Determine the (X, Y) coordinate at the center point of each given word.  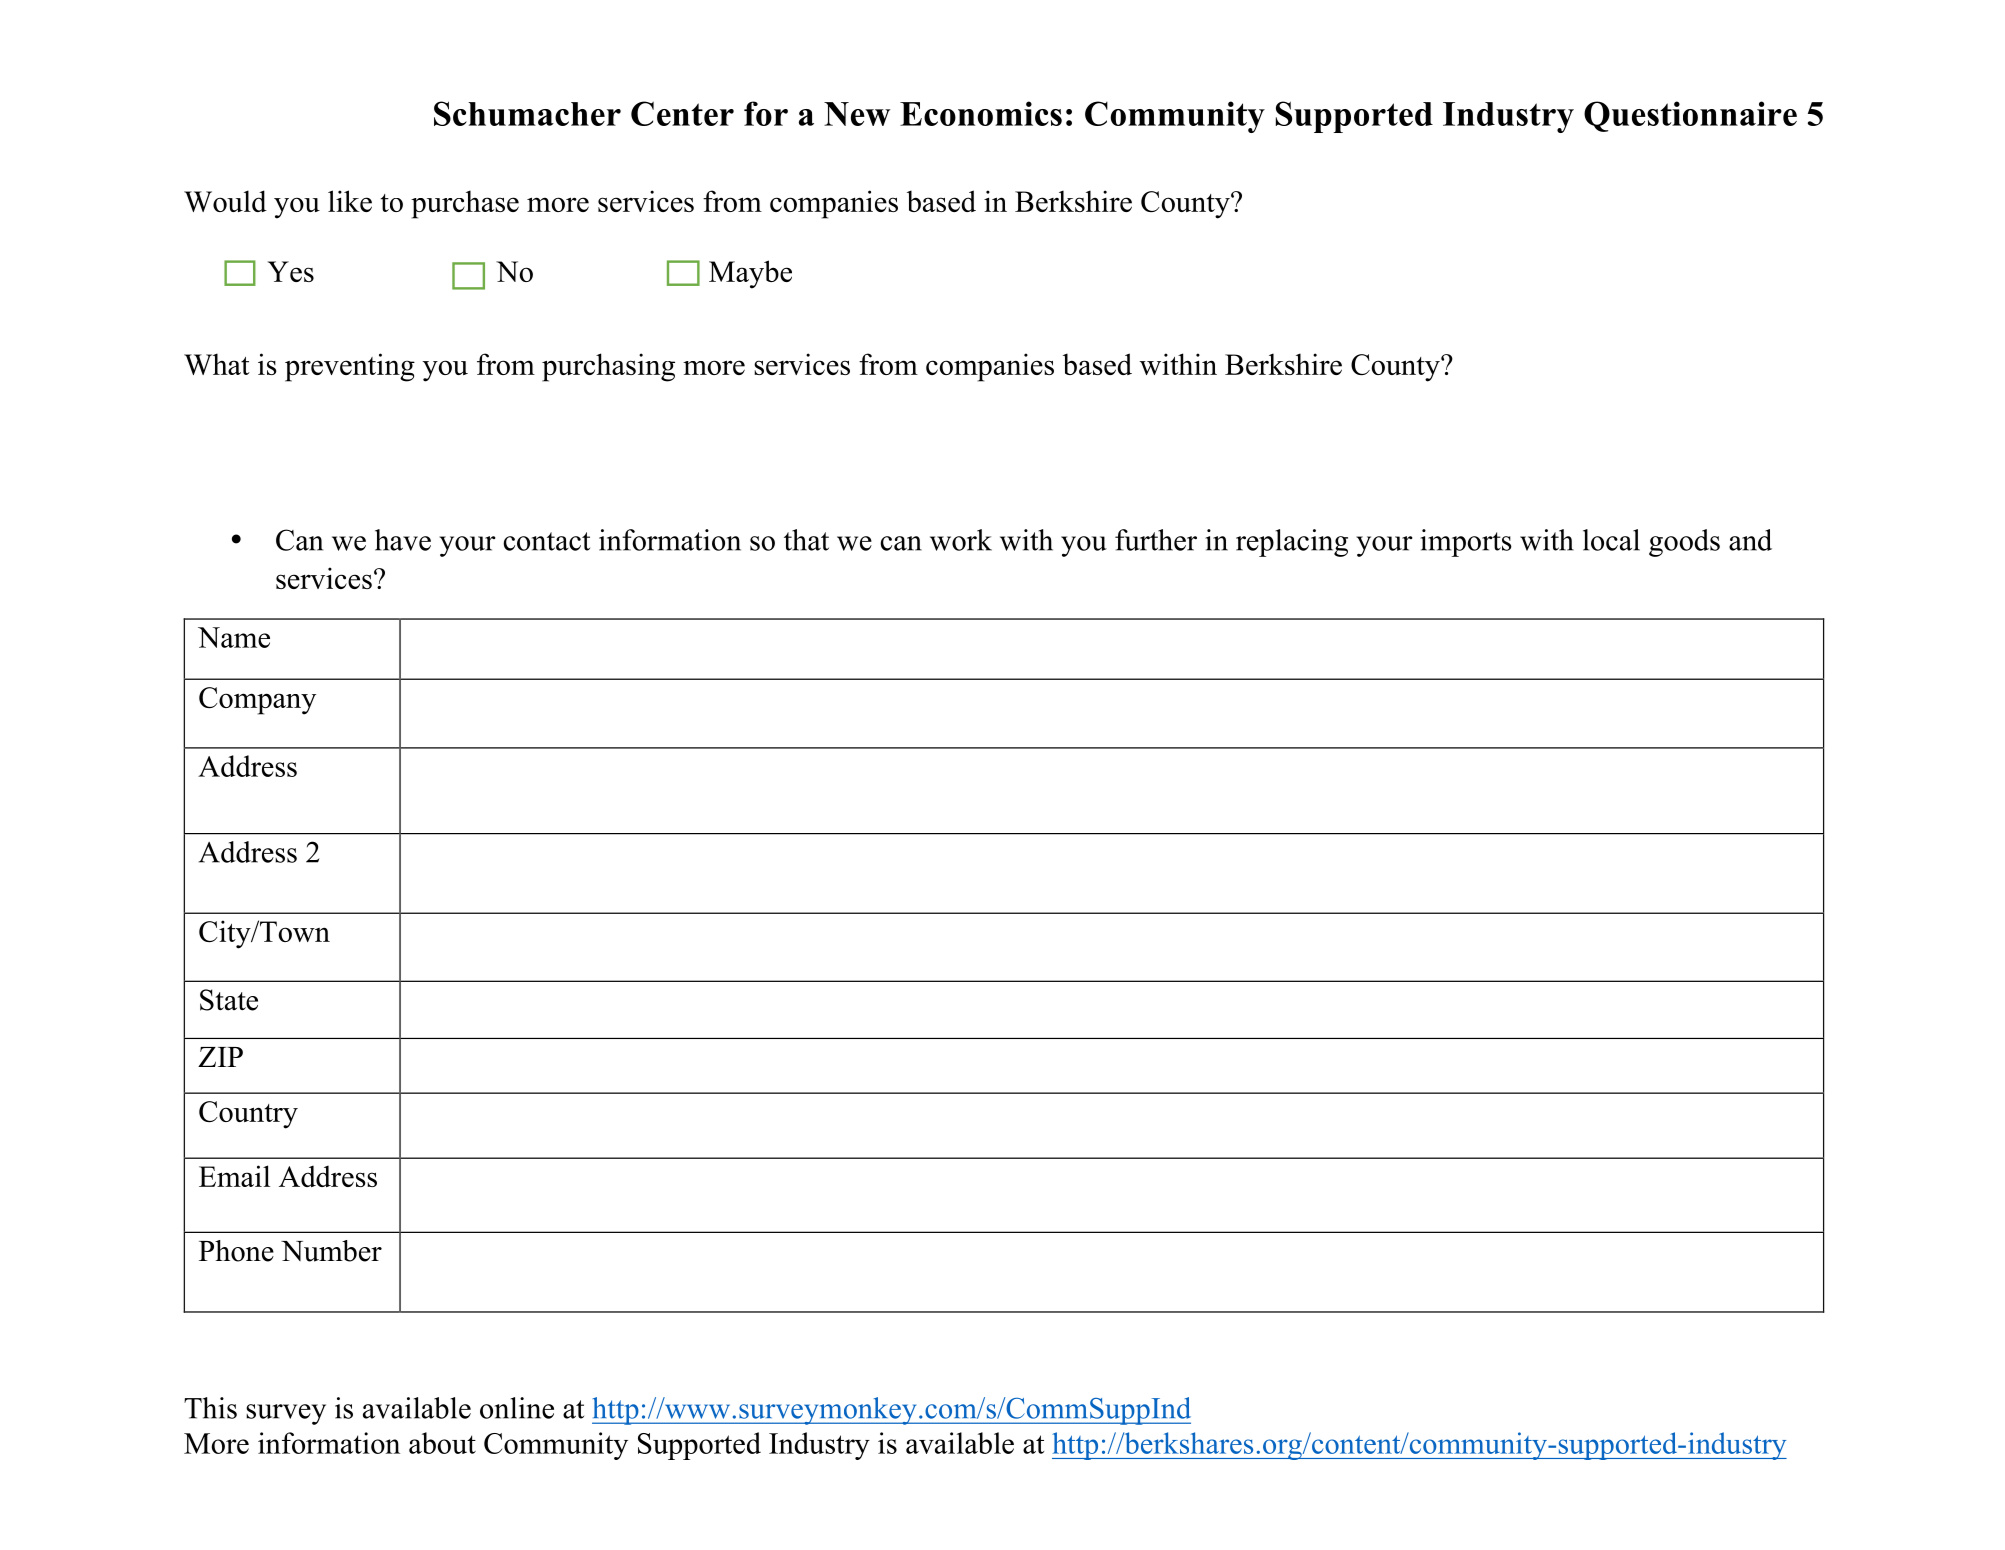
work (961, 540)
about (442, 1443)
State (229, 1000)
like (350, 201)
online (517, 1408)
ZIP (220, 1057)
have (403, 540)
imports (1466, 543)
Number (331, 1251)
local (1611, 540)
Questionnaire (1690, 116)
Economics (981, 113)
